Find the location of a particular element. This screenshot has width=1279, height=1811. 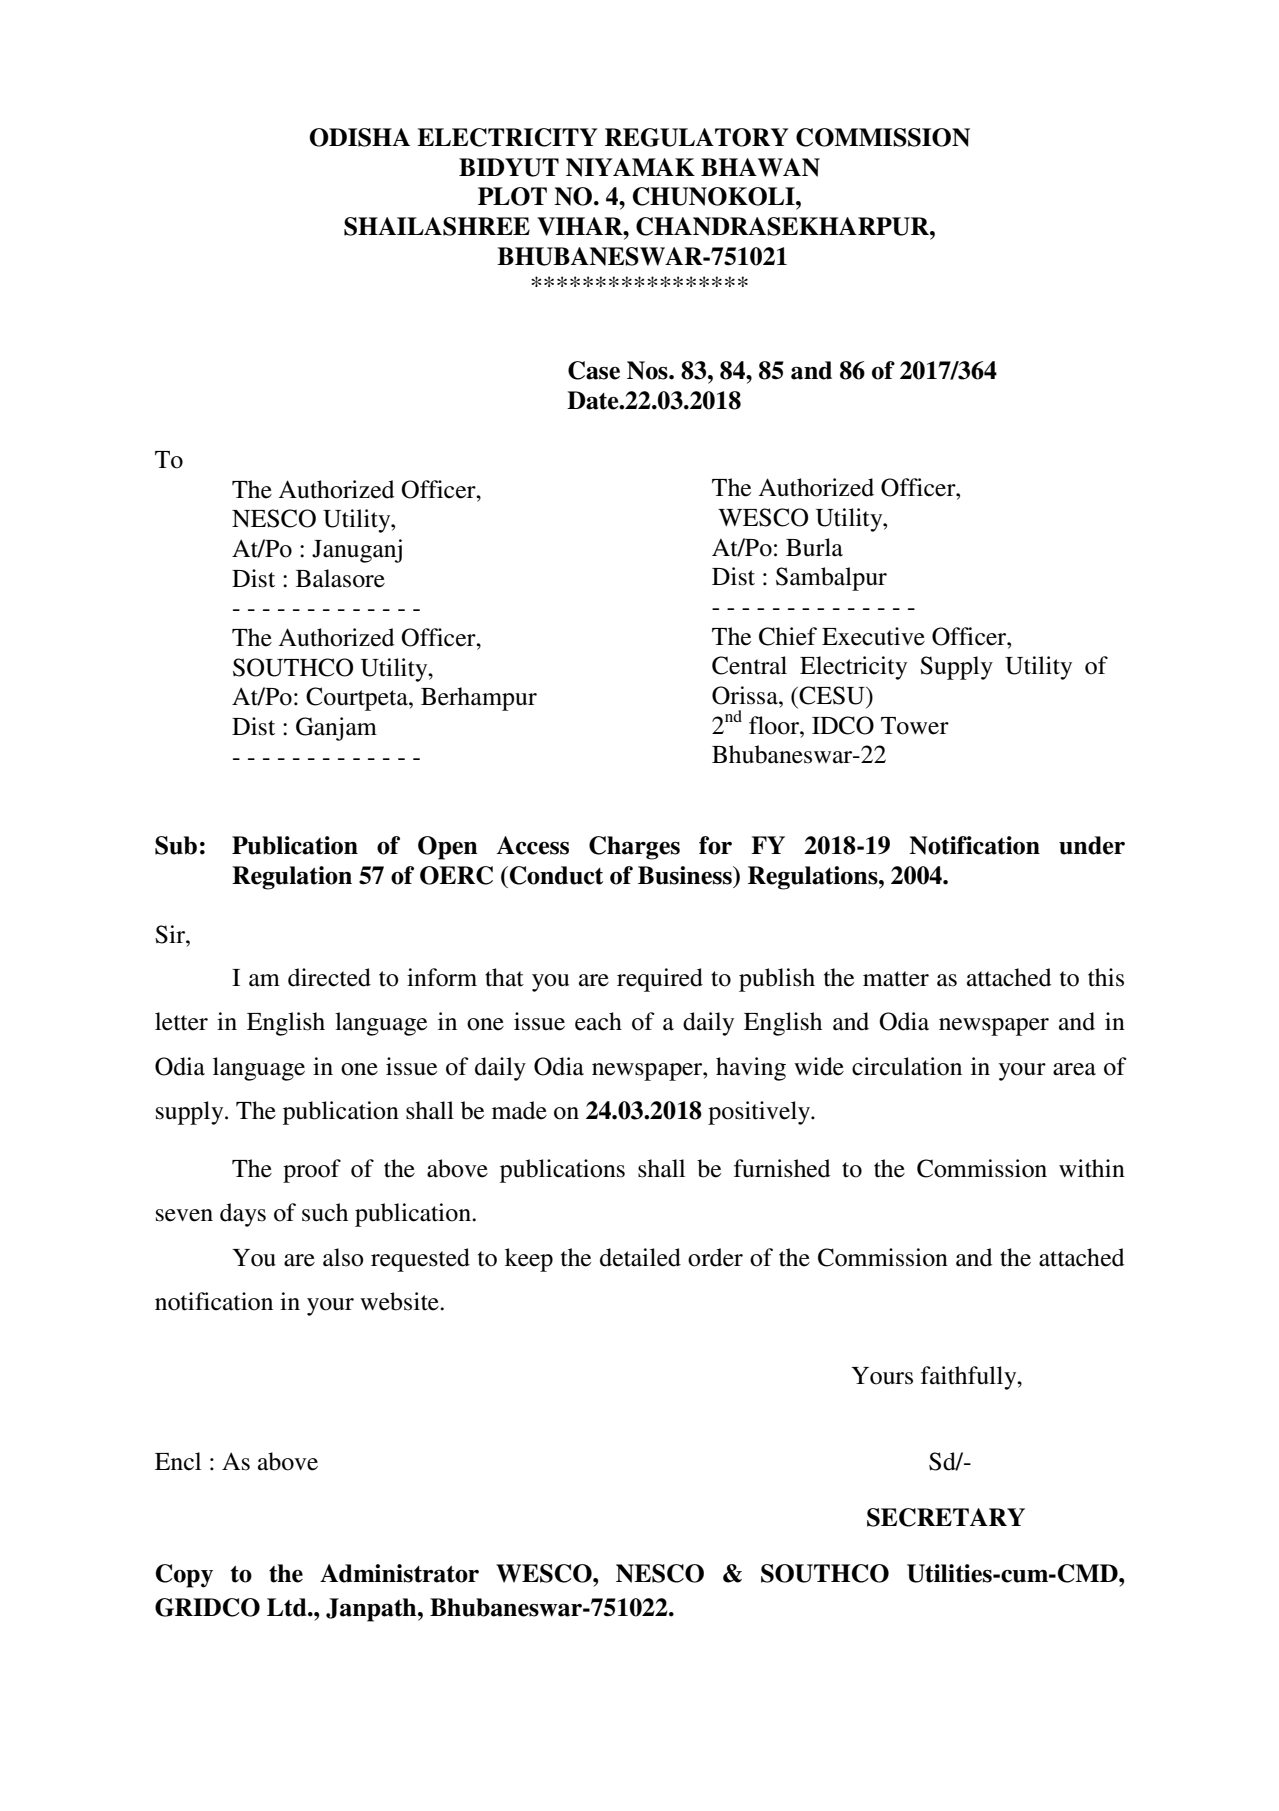

Copy is located at coordinates (184, 1576).
